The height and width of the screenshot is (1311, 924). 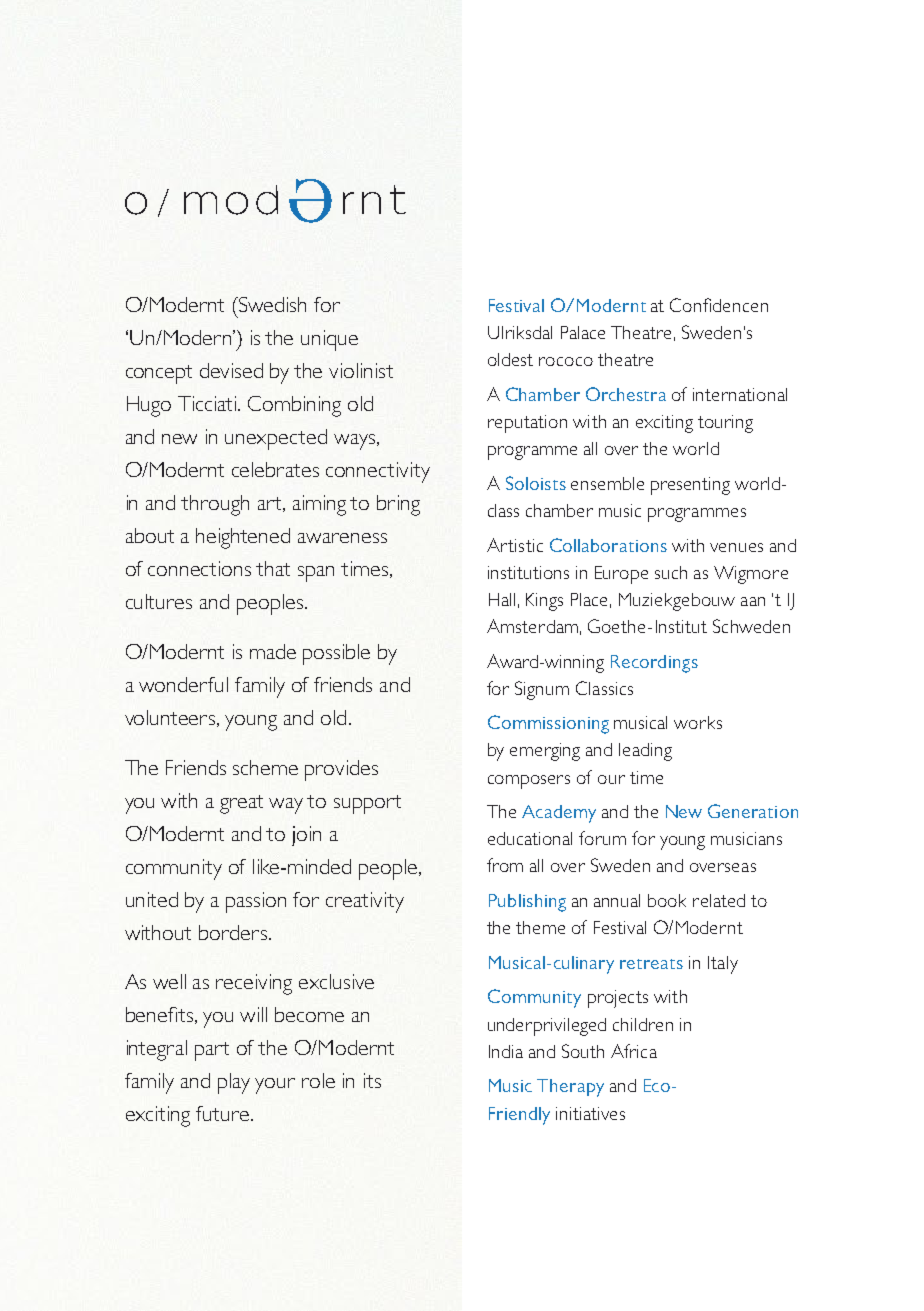 I want to click on volunteers, so click(x=171, y=718).
